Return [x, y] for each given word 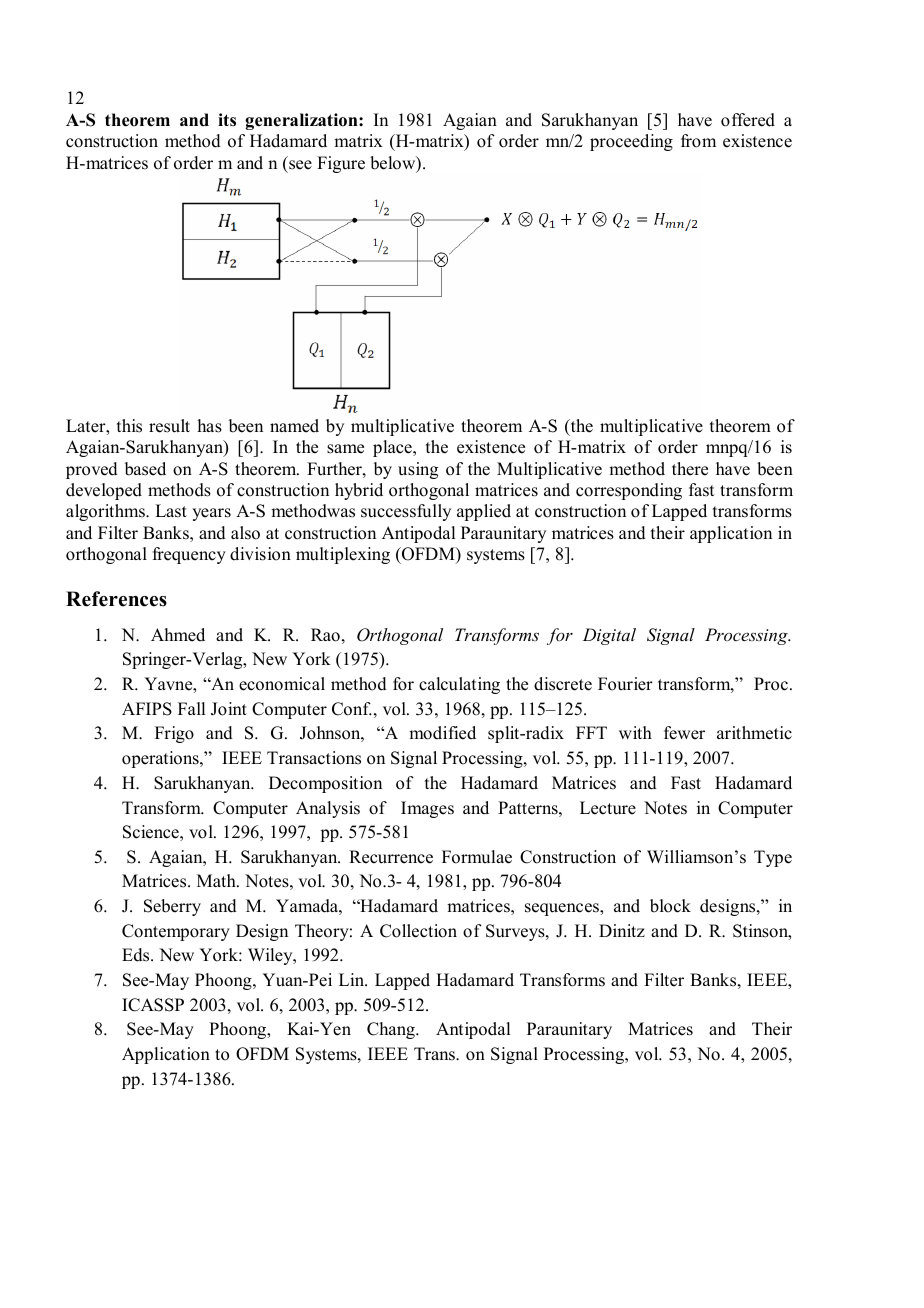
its [227, 120]
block [670, 906]
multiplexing [343, 555]
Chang [392, 1030]
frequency [189, 555]
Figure [341, 164]
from [698, 141]
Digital [609, 636]
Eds [137, 955]
